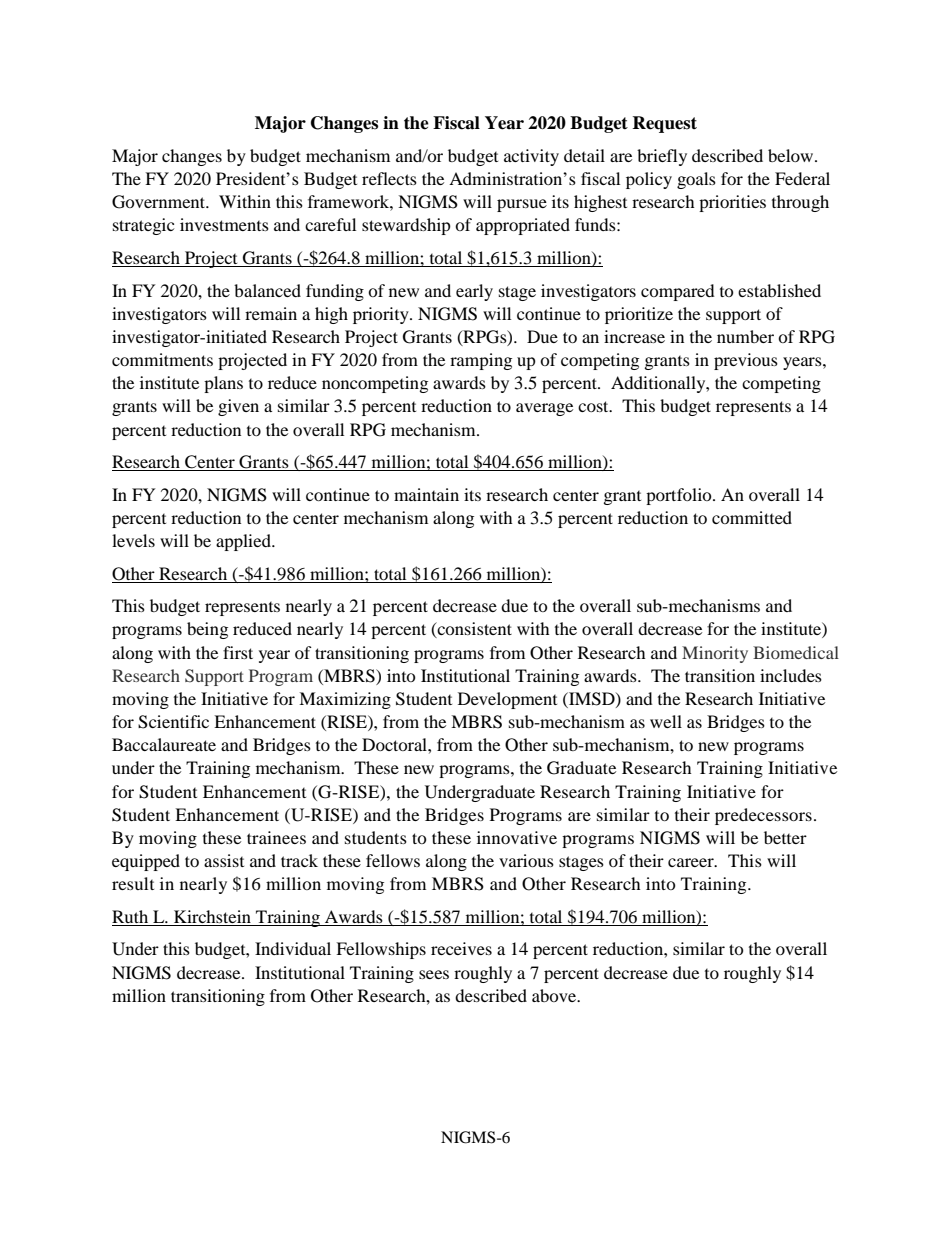  Describe the element at coordinates (752, 517) in the page. I see `committed` at that location.
